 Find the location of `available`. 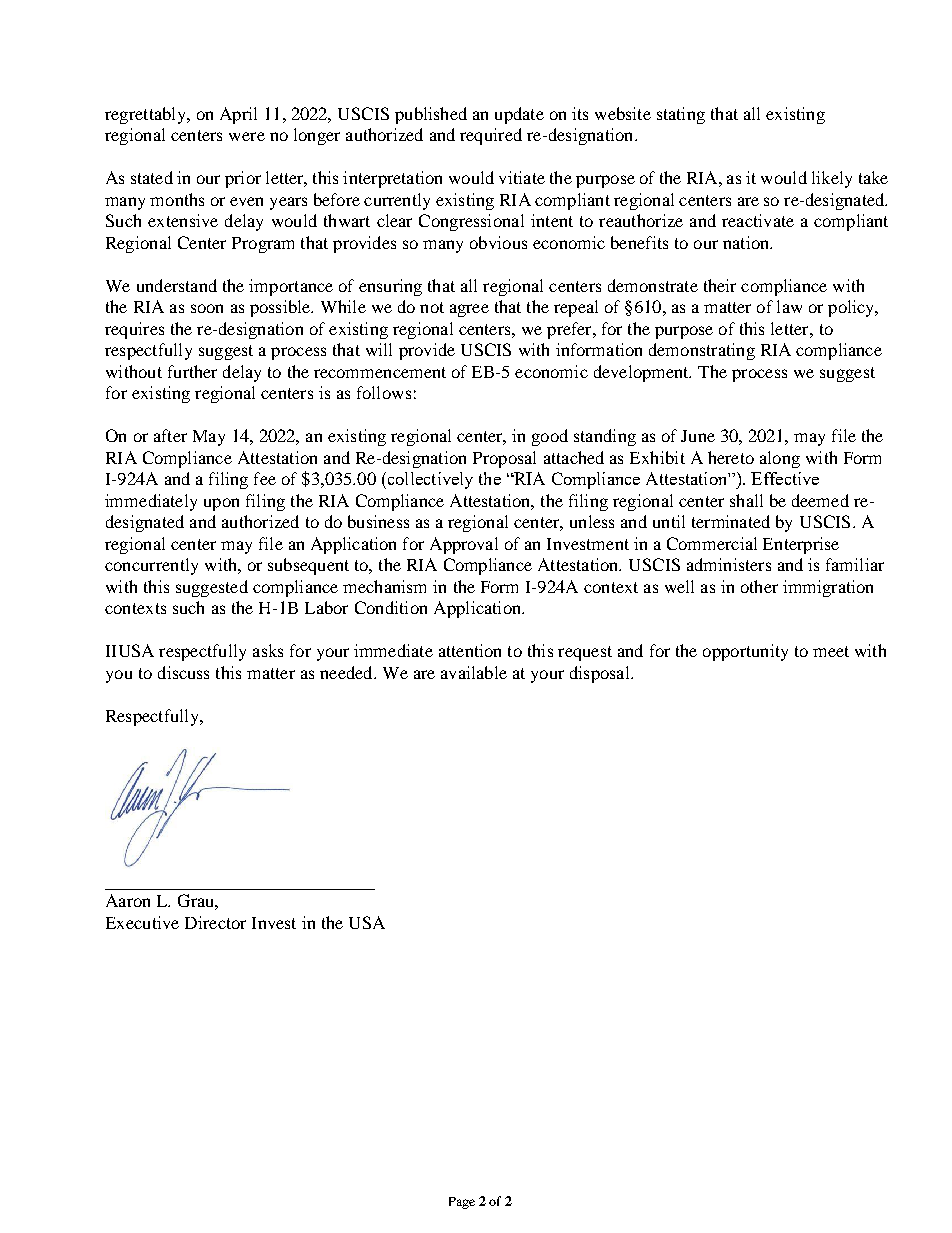

available is located at coordinates (474, 672).
